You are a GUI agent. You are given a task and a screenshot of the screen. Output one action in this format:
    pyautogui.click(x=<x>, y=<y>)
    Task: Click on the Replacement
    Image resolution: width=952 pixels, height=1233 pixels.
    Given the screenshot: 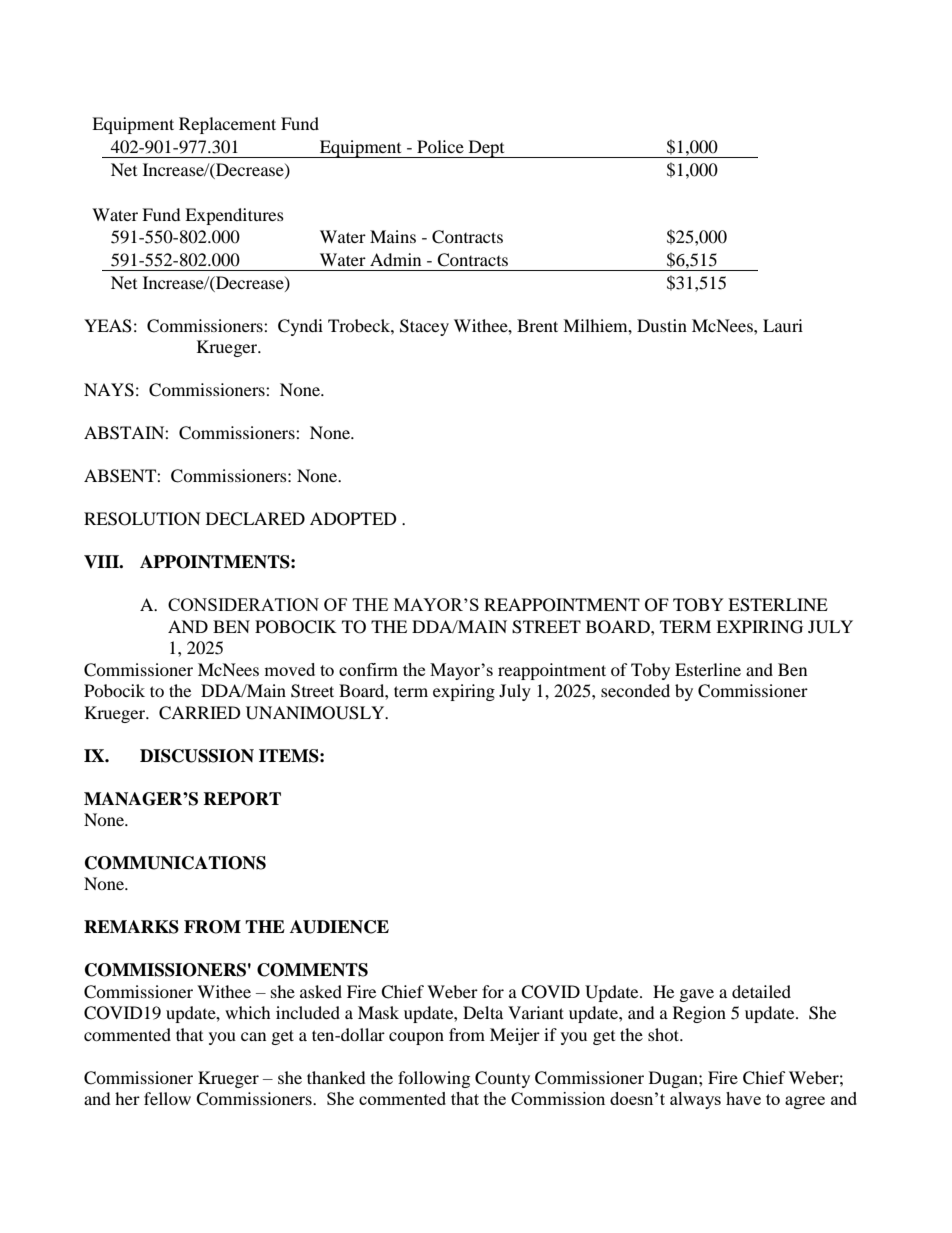 What is the action you would take?
    pyautogui.click(x=227, y=125)
